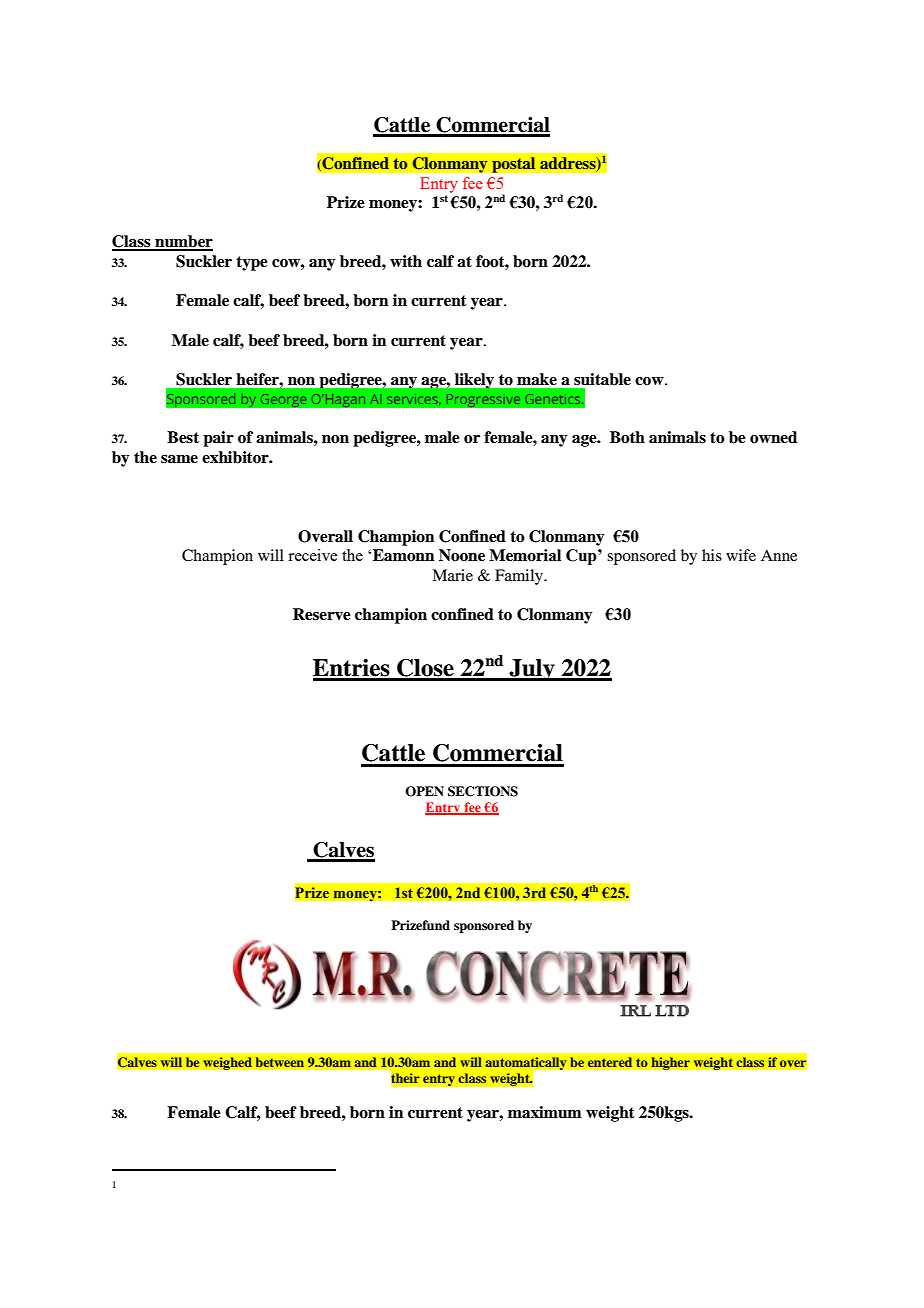 This page has width=924, height=1308. I want to click on July, so click(532, 670).
